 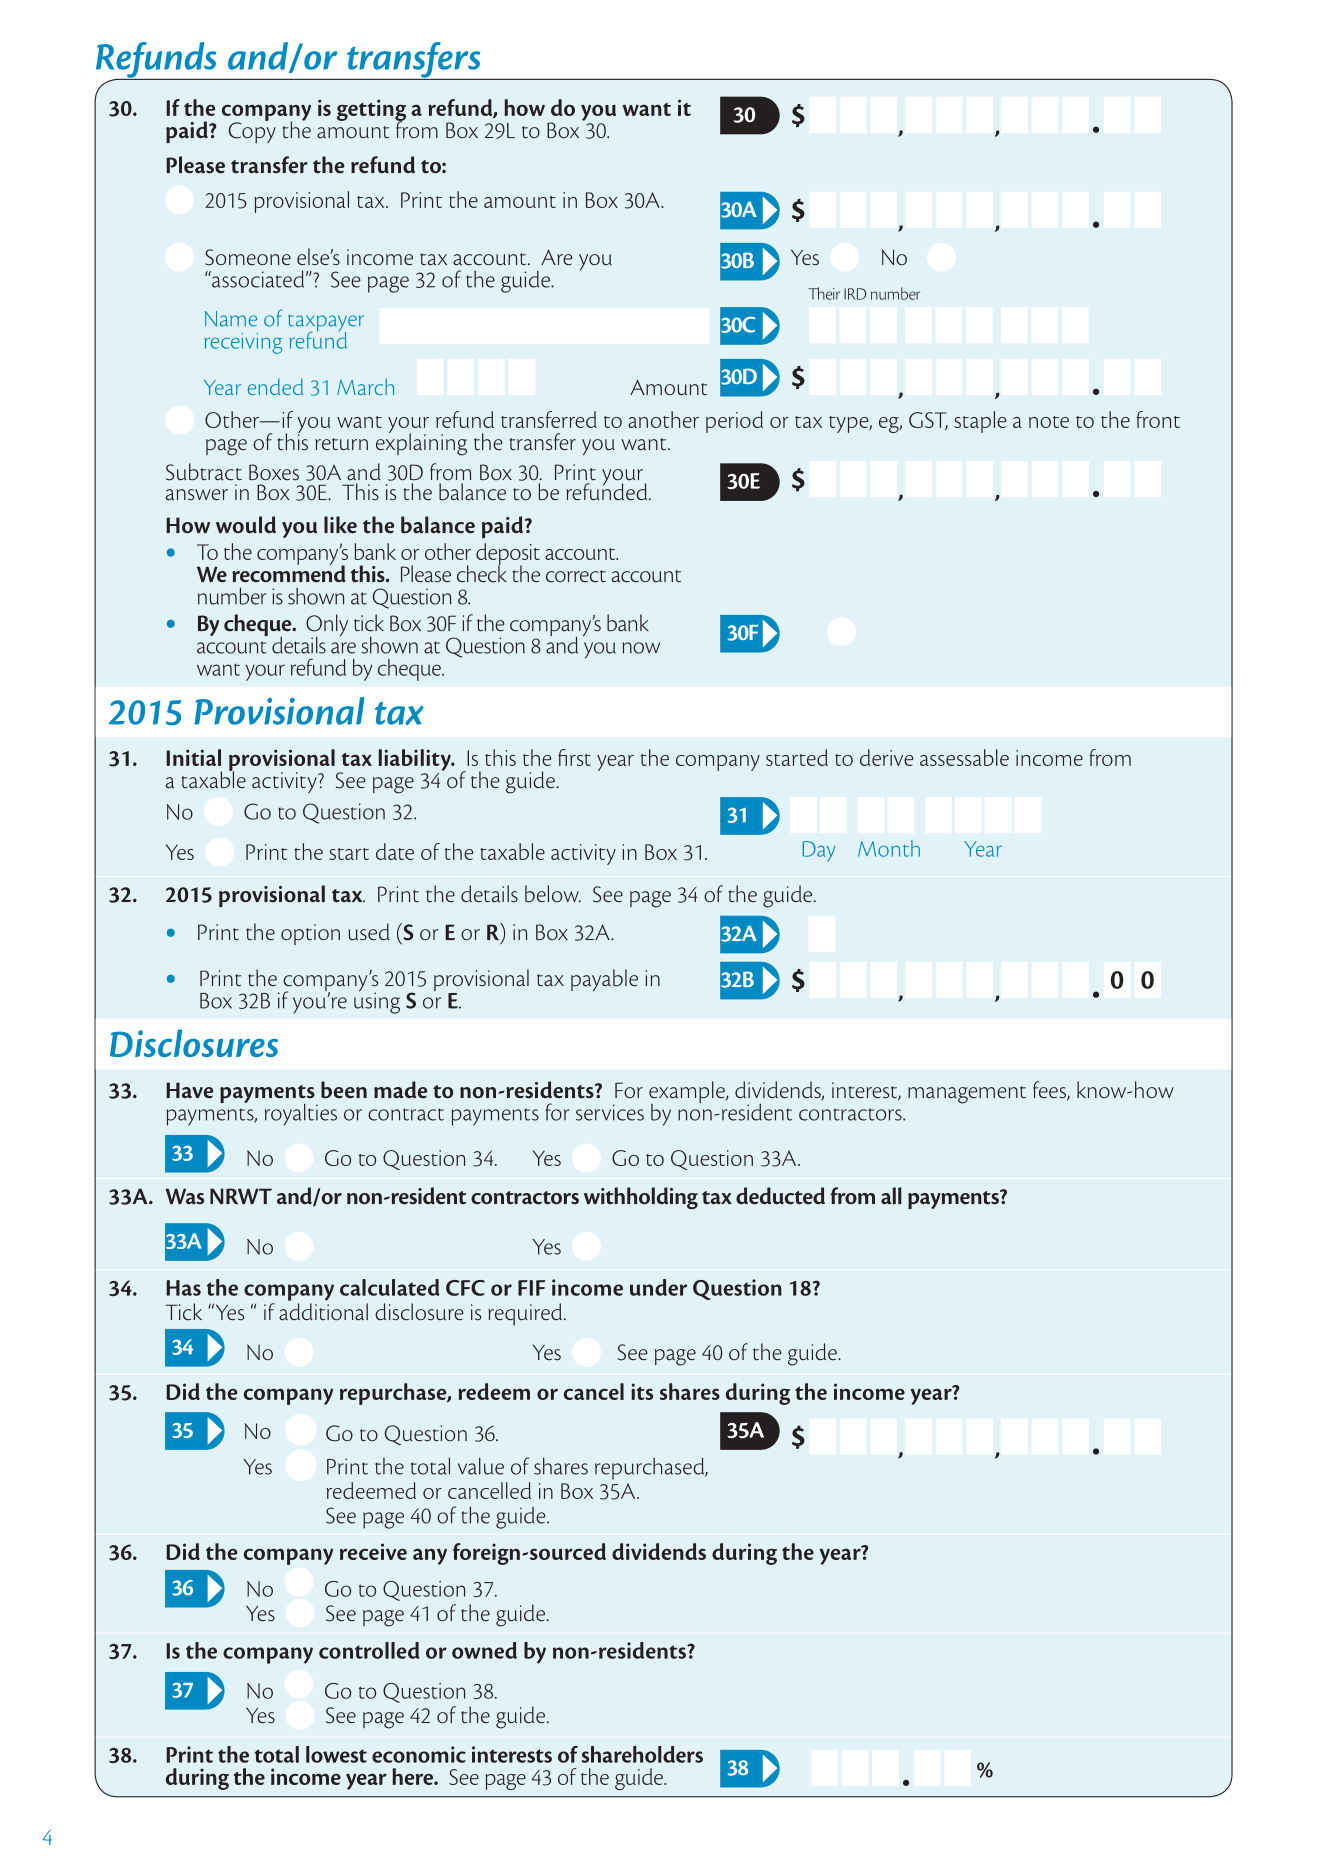 I want to click on Their, so click(x=824, y=293).
